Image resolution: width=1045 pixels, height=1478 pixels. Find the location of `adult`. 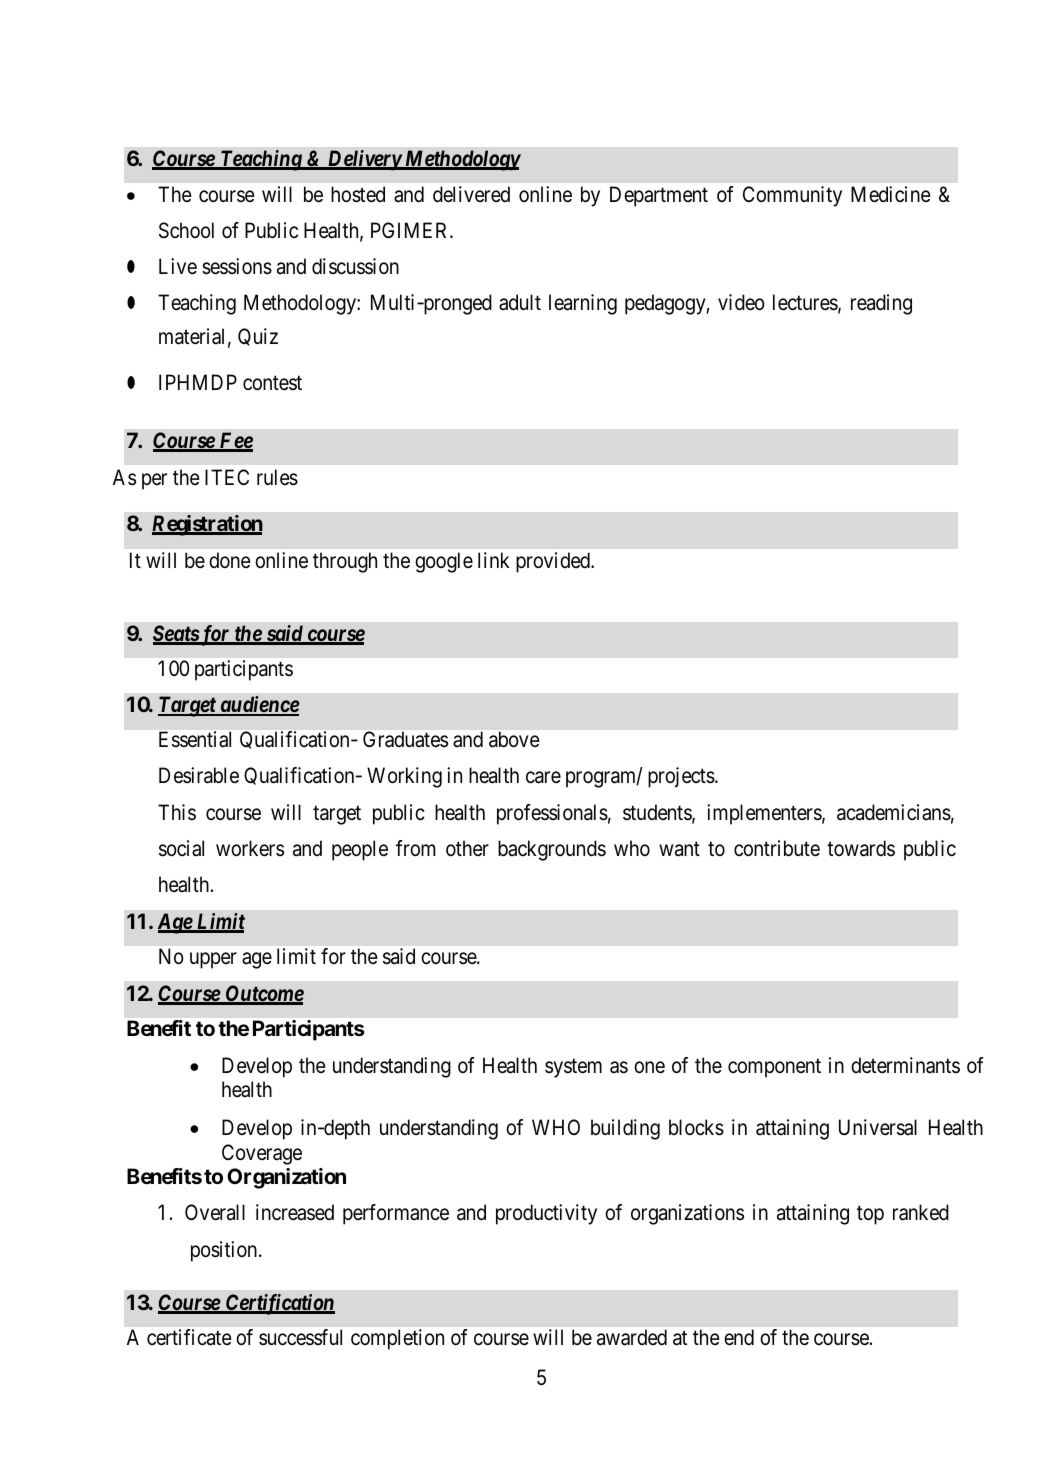

adult is located at coordinates (520, 302).
